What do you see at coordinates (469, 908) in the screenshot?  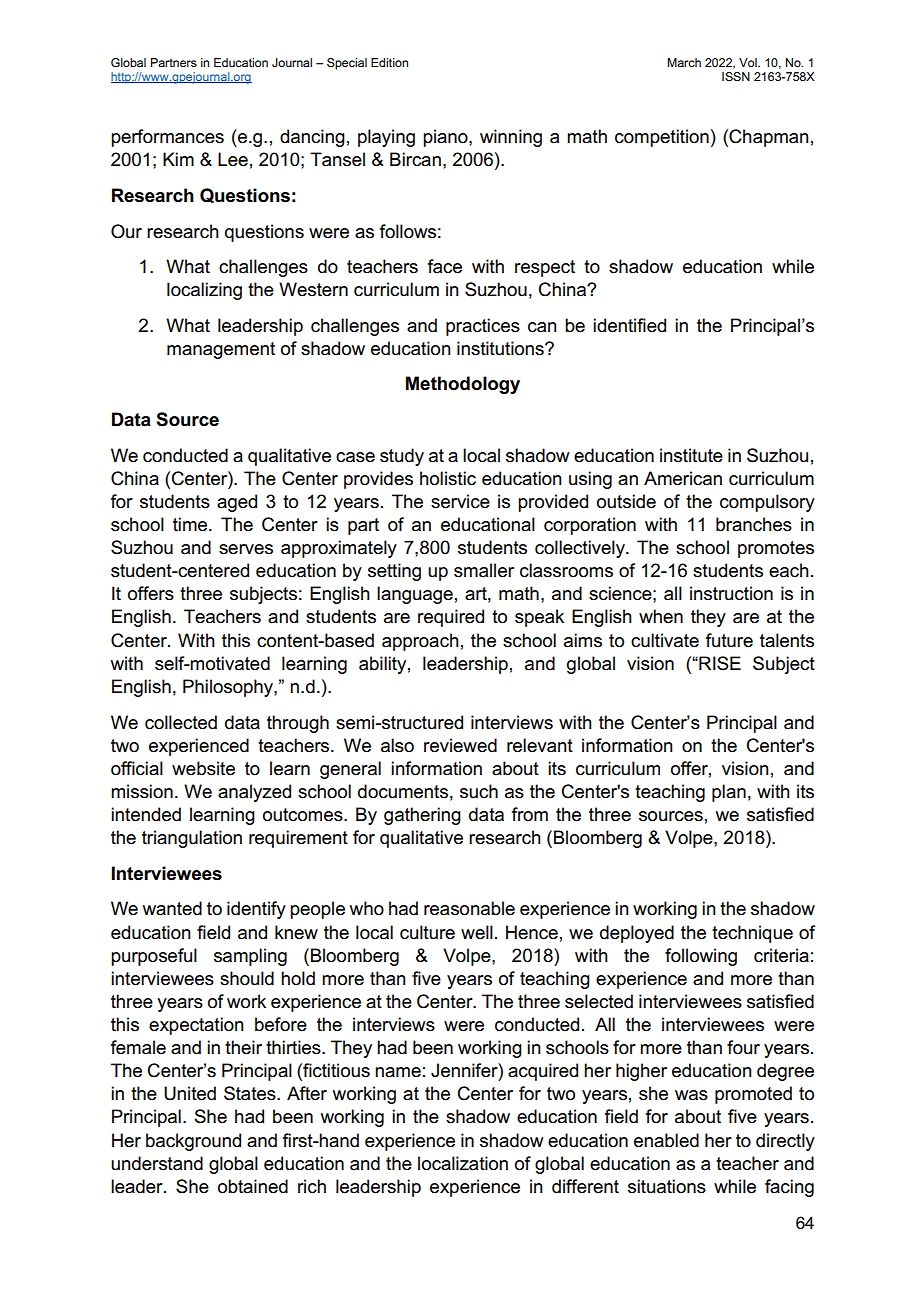 I see `reasonable` at bounding box center [469, 908].
